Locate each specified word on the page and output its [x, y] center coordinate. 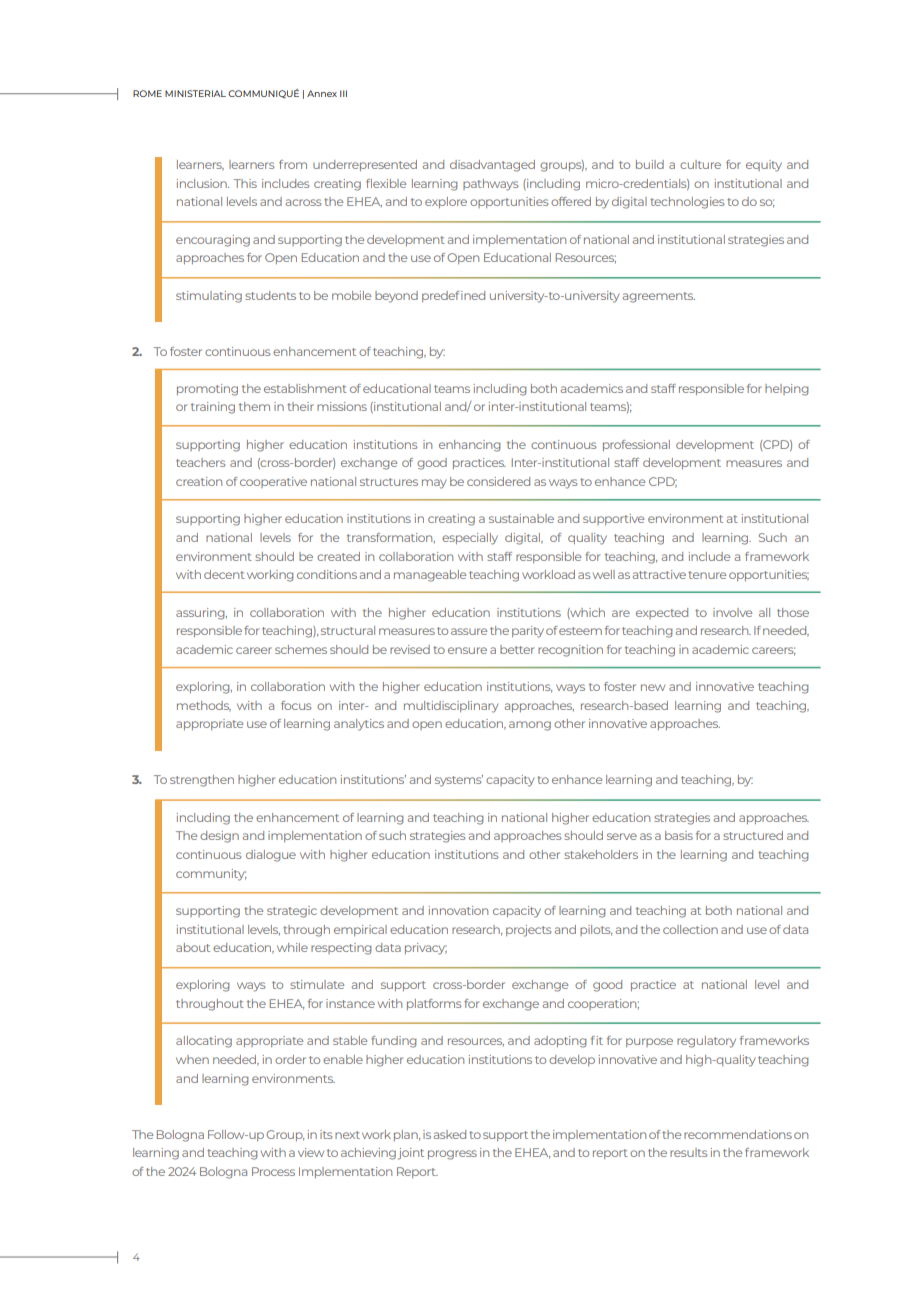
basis [679, 835]
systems [459, 781]
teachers [200, 462]
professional [636, 445]
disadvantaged [492, 166]
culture [700, 164]
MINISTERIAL [195, 93]
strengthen [202, 781]
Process [273, 1171]
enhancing [469, 446]
